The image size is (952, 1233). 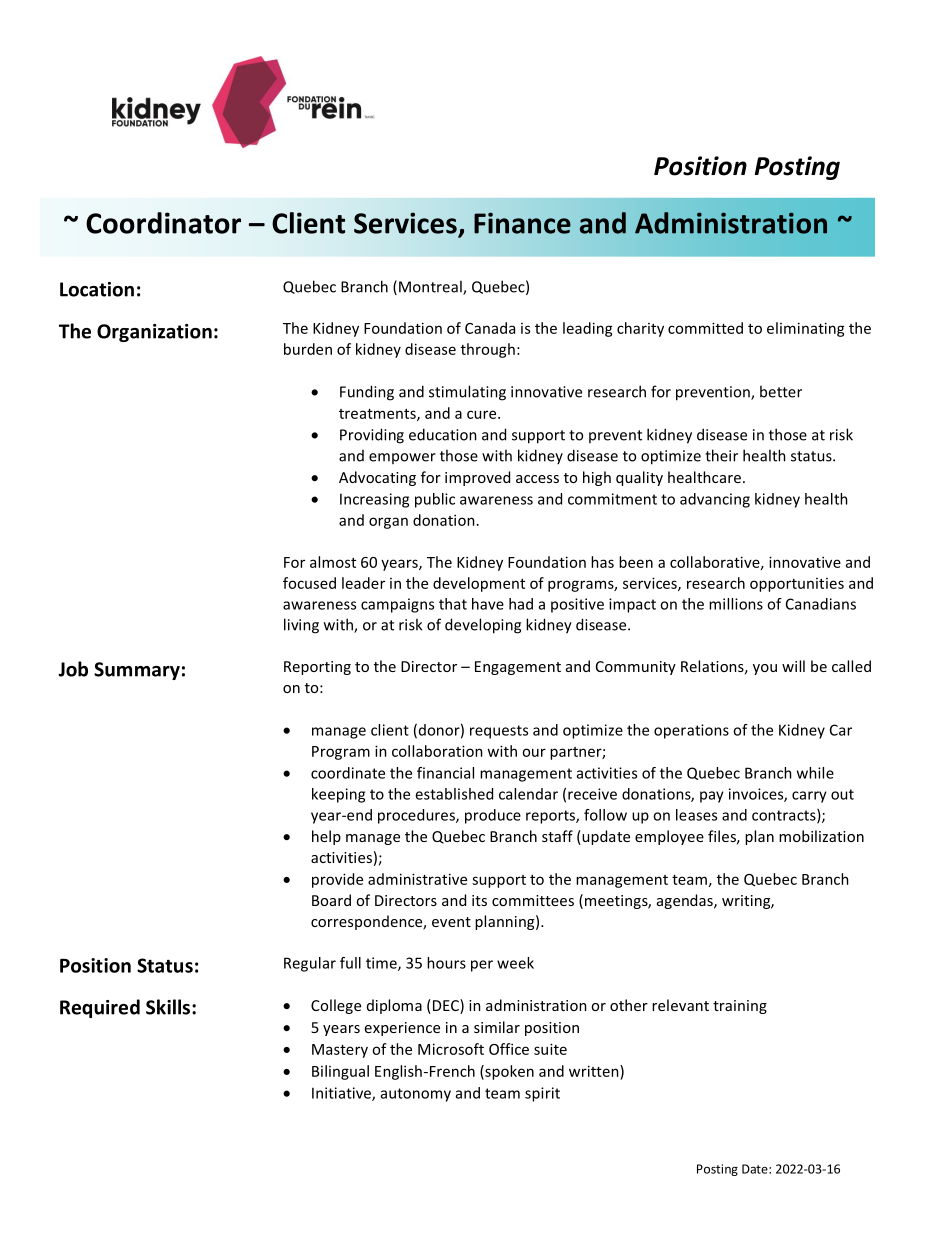 What do you see at coordinates (163, 223) in the document?
I see `Coordinator` at bounding box center [163, 223].
